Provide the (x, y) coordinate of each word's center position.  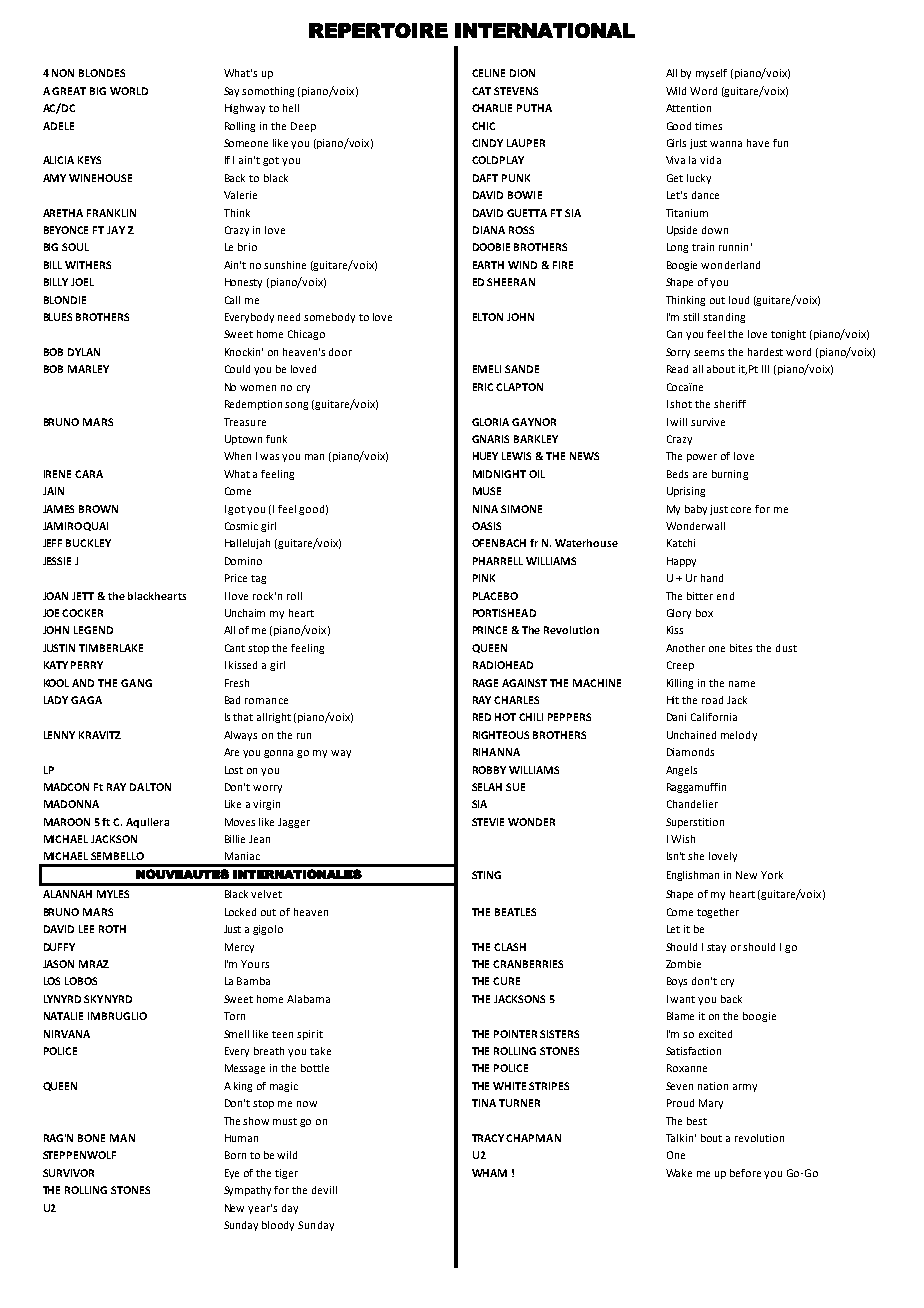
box (704, 613)
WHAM (489, 1173)
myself (711, 74)
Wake (679, 1173)
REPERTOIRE (378, 30)
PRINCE (490, 630)
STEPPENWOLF (79, 1155)
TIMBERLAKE (111, 648)
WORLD (129, 91)
